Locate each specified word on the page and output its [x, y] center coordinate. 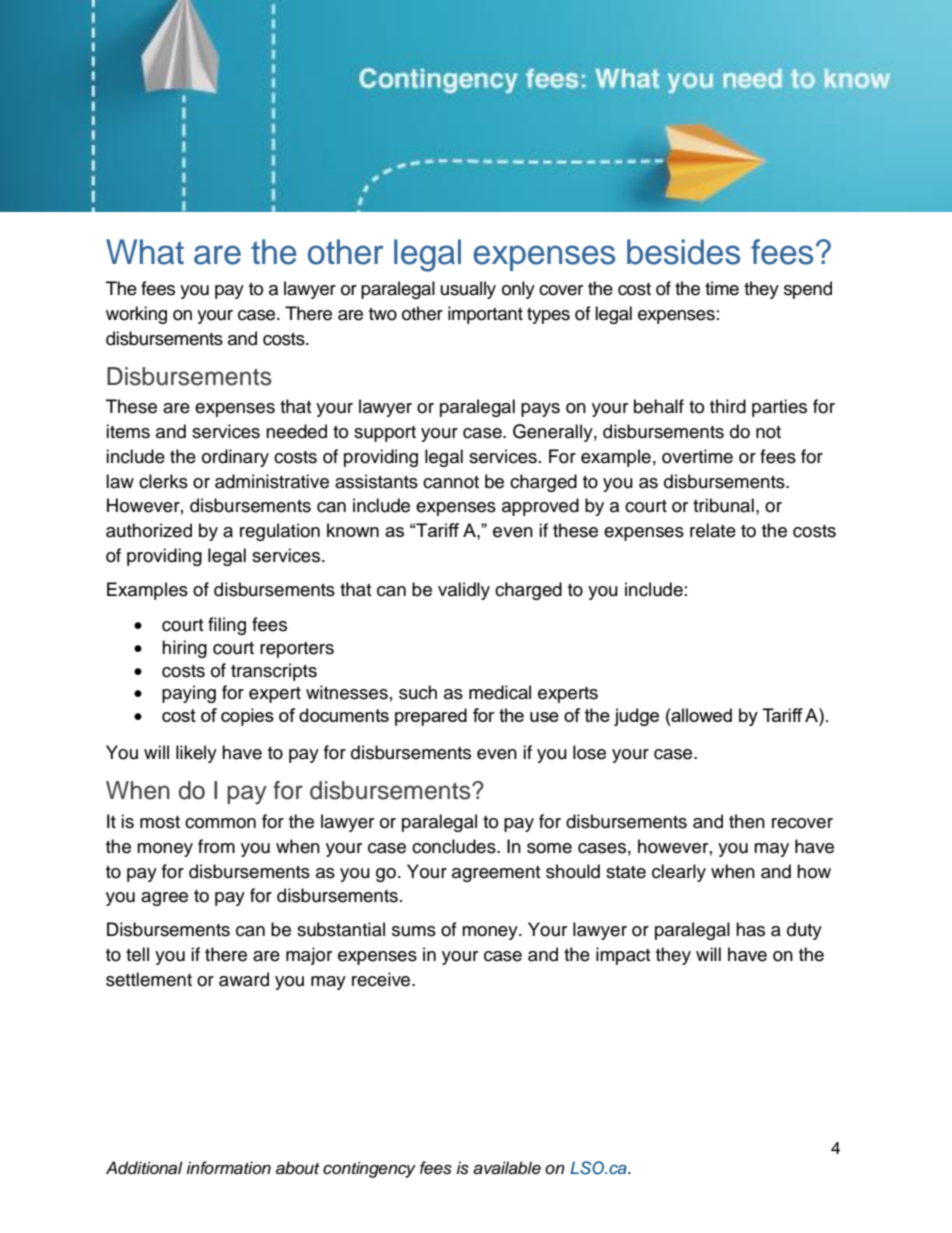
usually [468, 290]
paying [189, 694]
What [145, 252]
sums [414, 931]
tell [137, 954]
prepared [431, 717]
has [750, 929]
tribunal [723, 505]
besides [683, 252]
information [228, 1168]
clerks [163, 481]
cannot [451, 482]
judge [636, 717]
